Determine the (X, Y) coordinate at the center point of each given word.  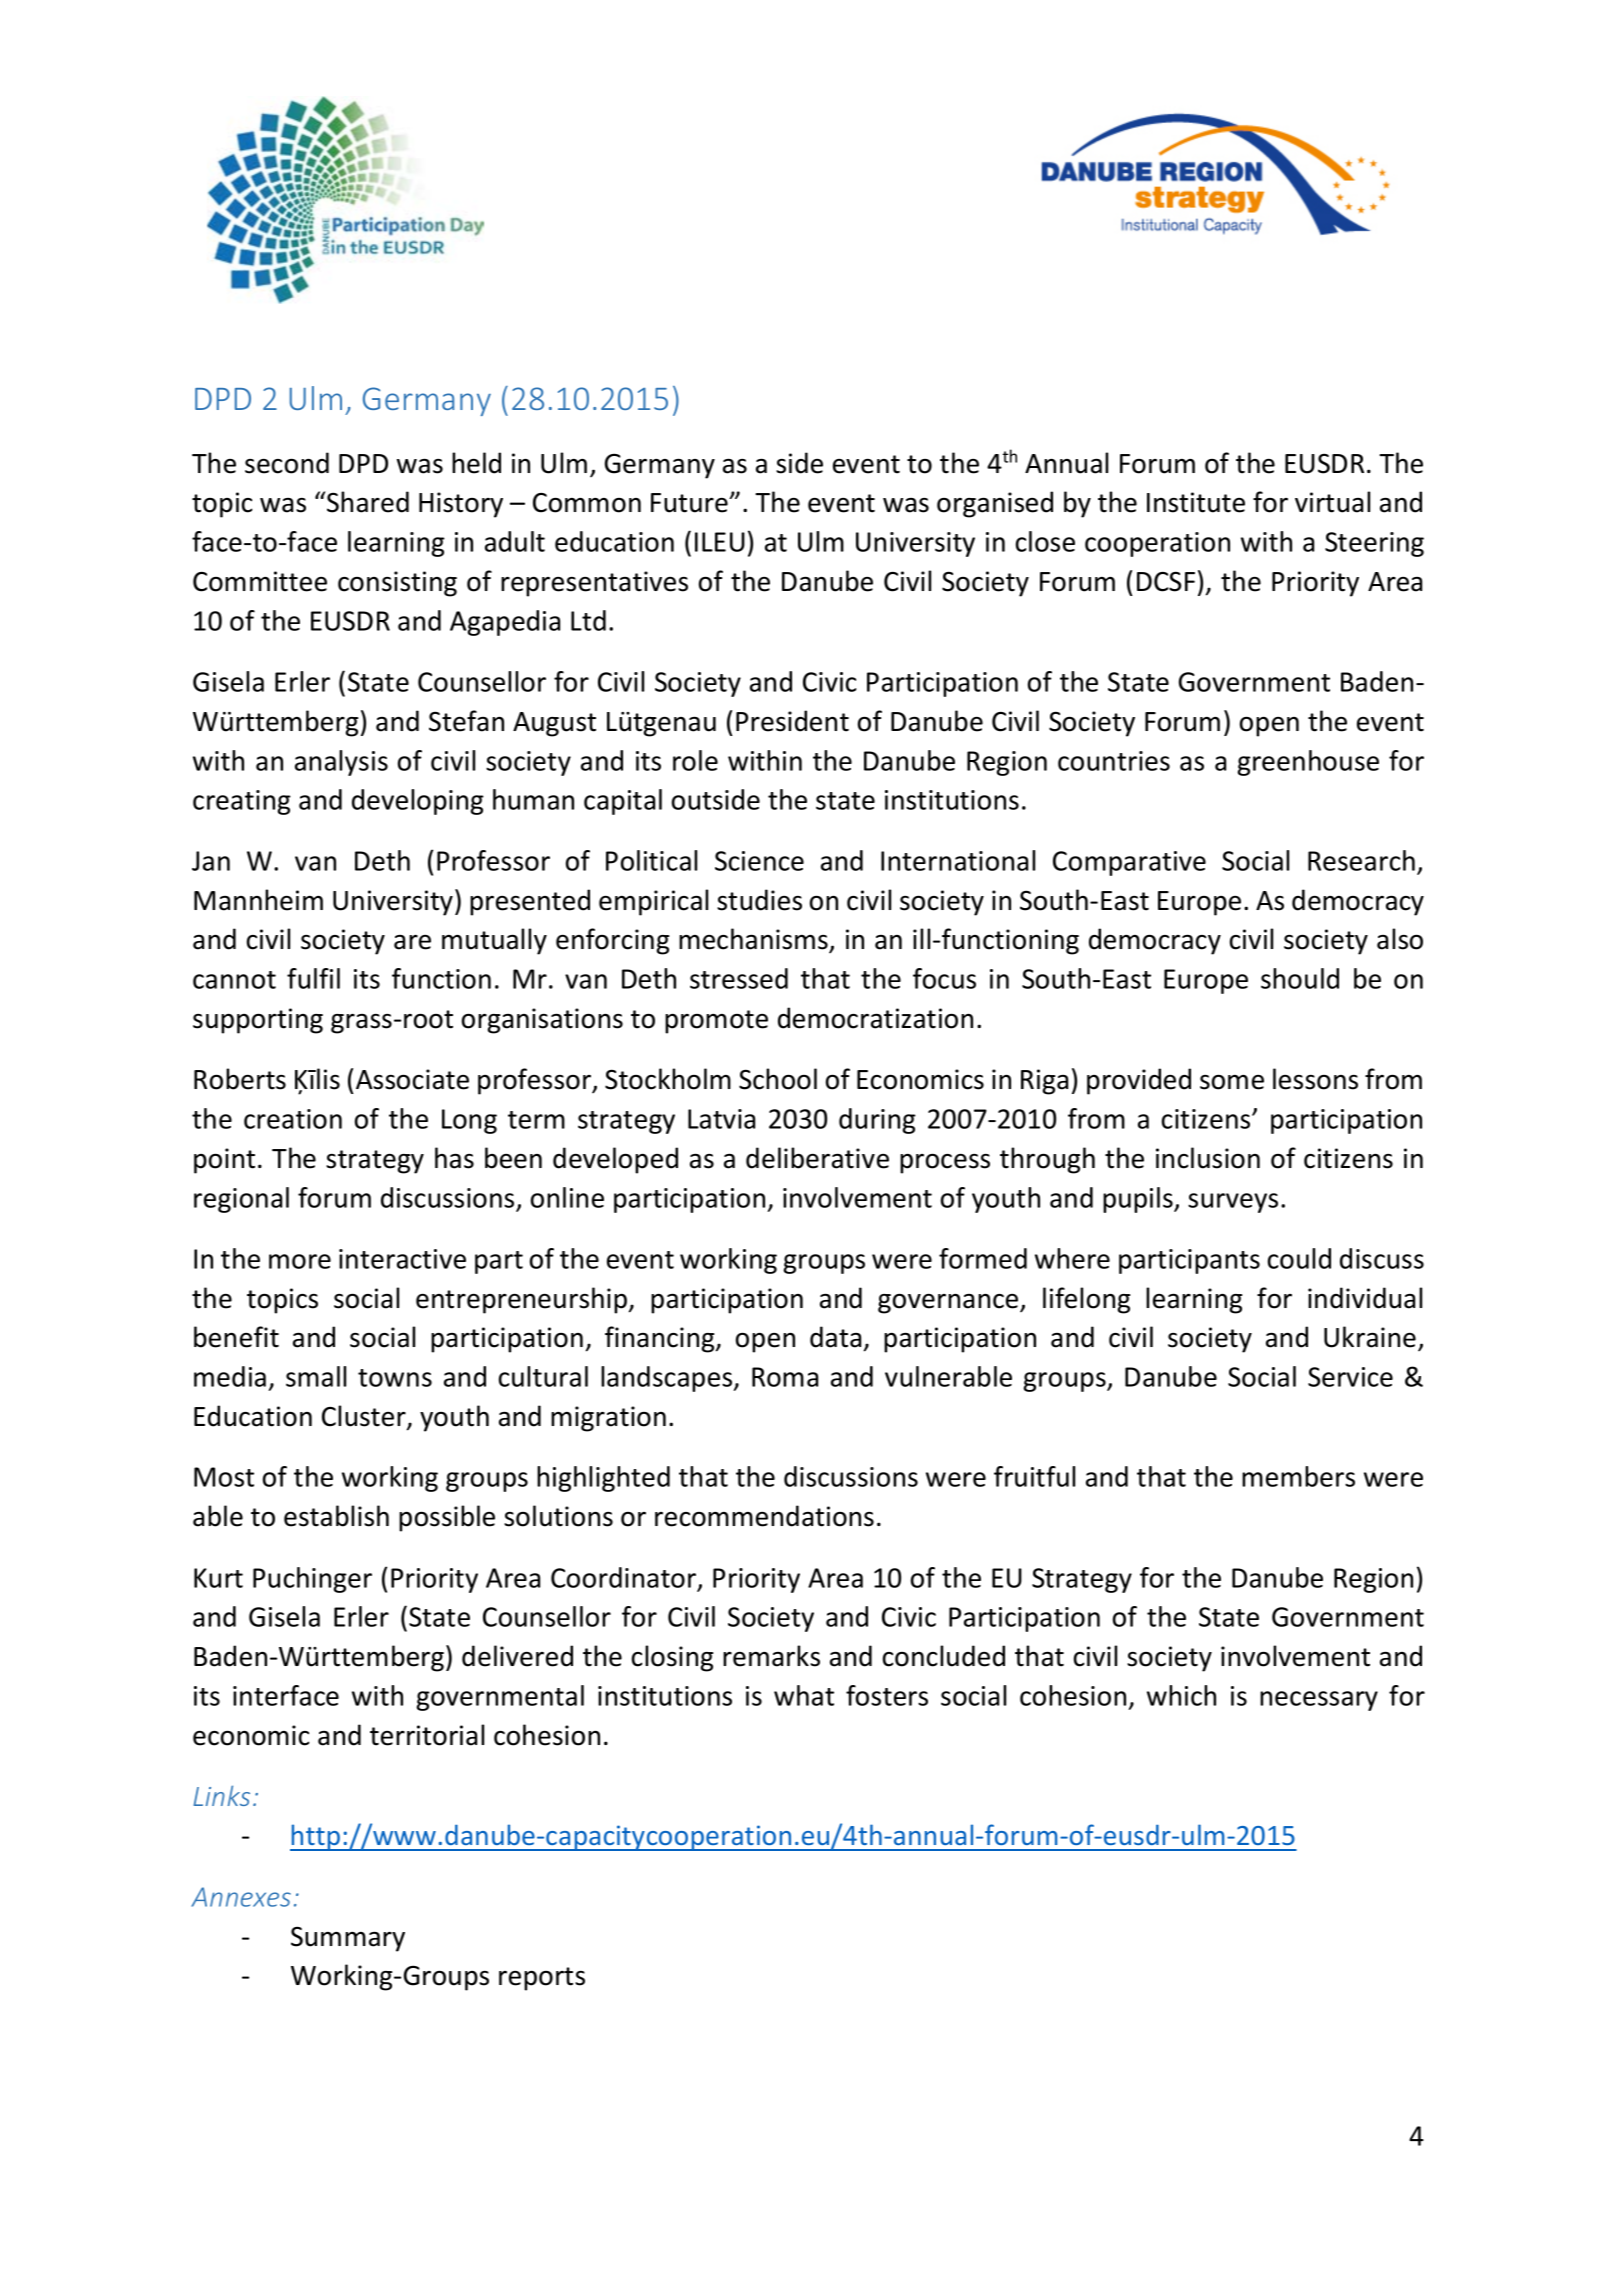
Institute (1196, 502)
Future (690, 503)
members (1298, 1476)
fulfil (313, 978)
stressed (739, 978)
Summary (348, 1939)
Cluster (365, 1417)
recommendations (764, 1516)
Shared (368, 502)
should (1300, 978)
